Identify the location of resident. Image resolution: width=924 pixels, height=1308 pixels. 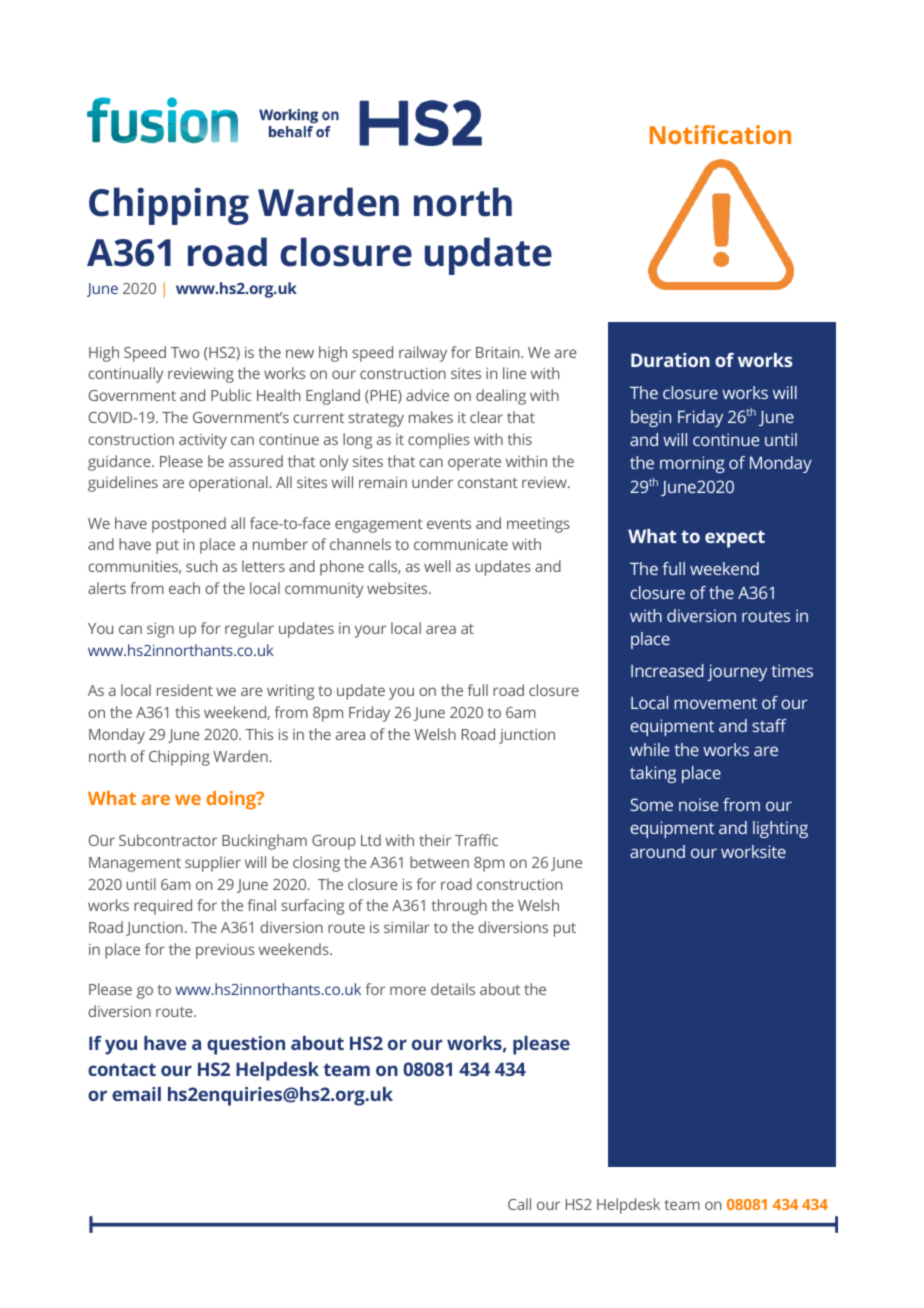
(185, 690).
